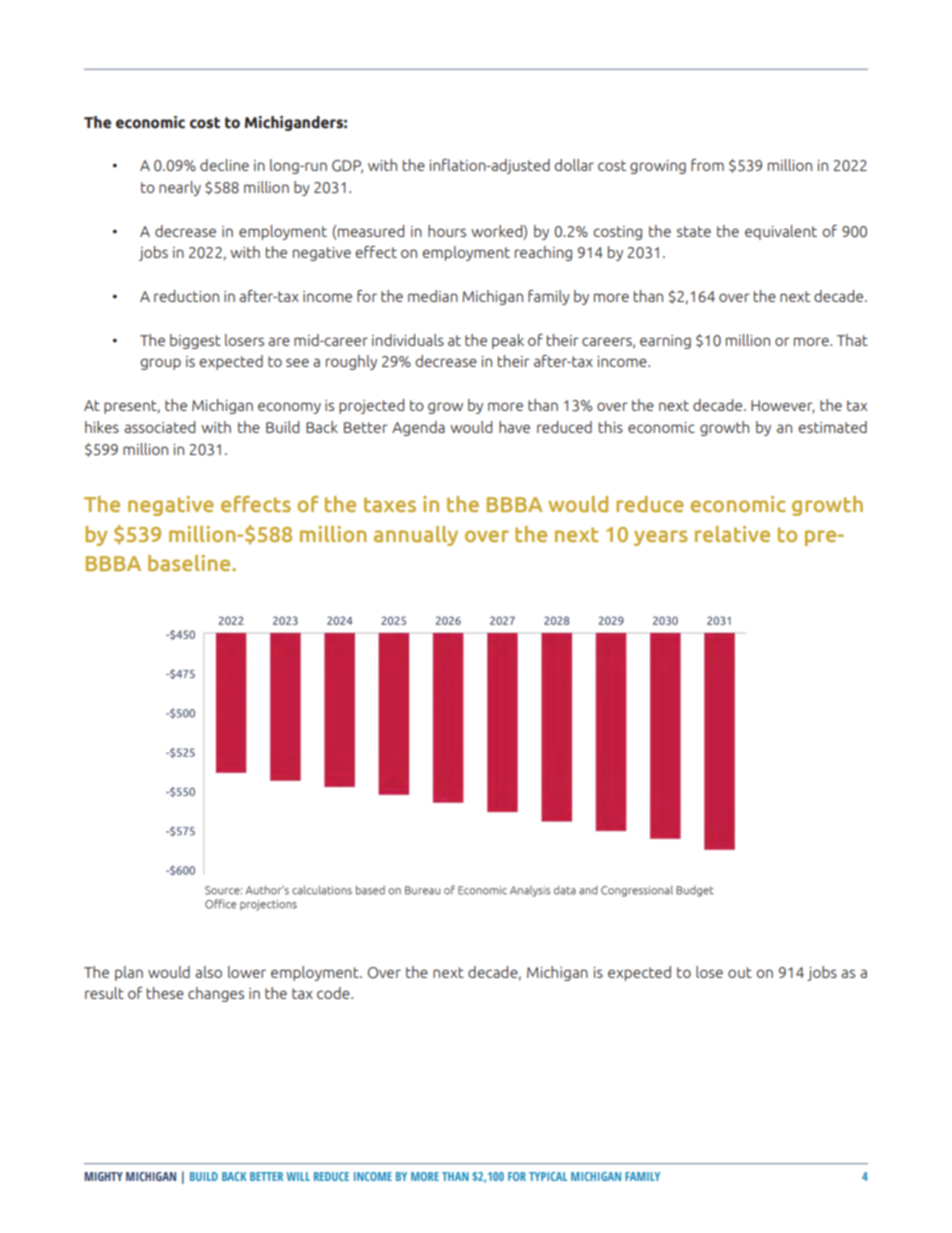 The image size is (952, 1233). I want to click on annually, so click(416, 536).
